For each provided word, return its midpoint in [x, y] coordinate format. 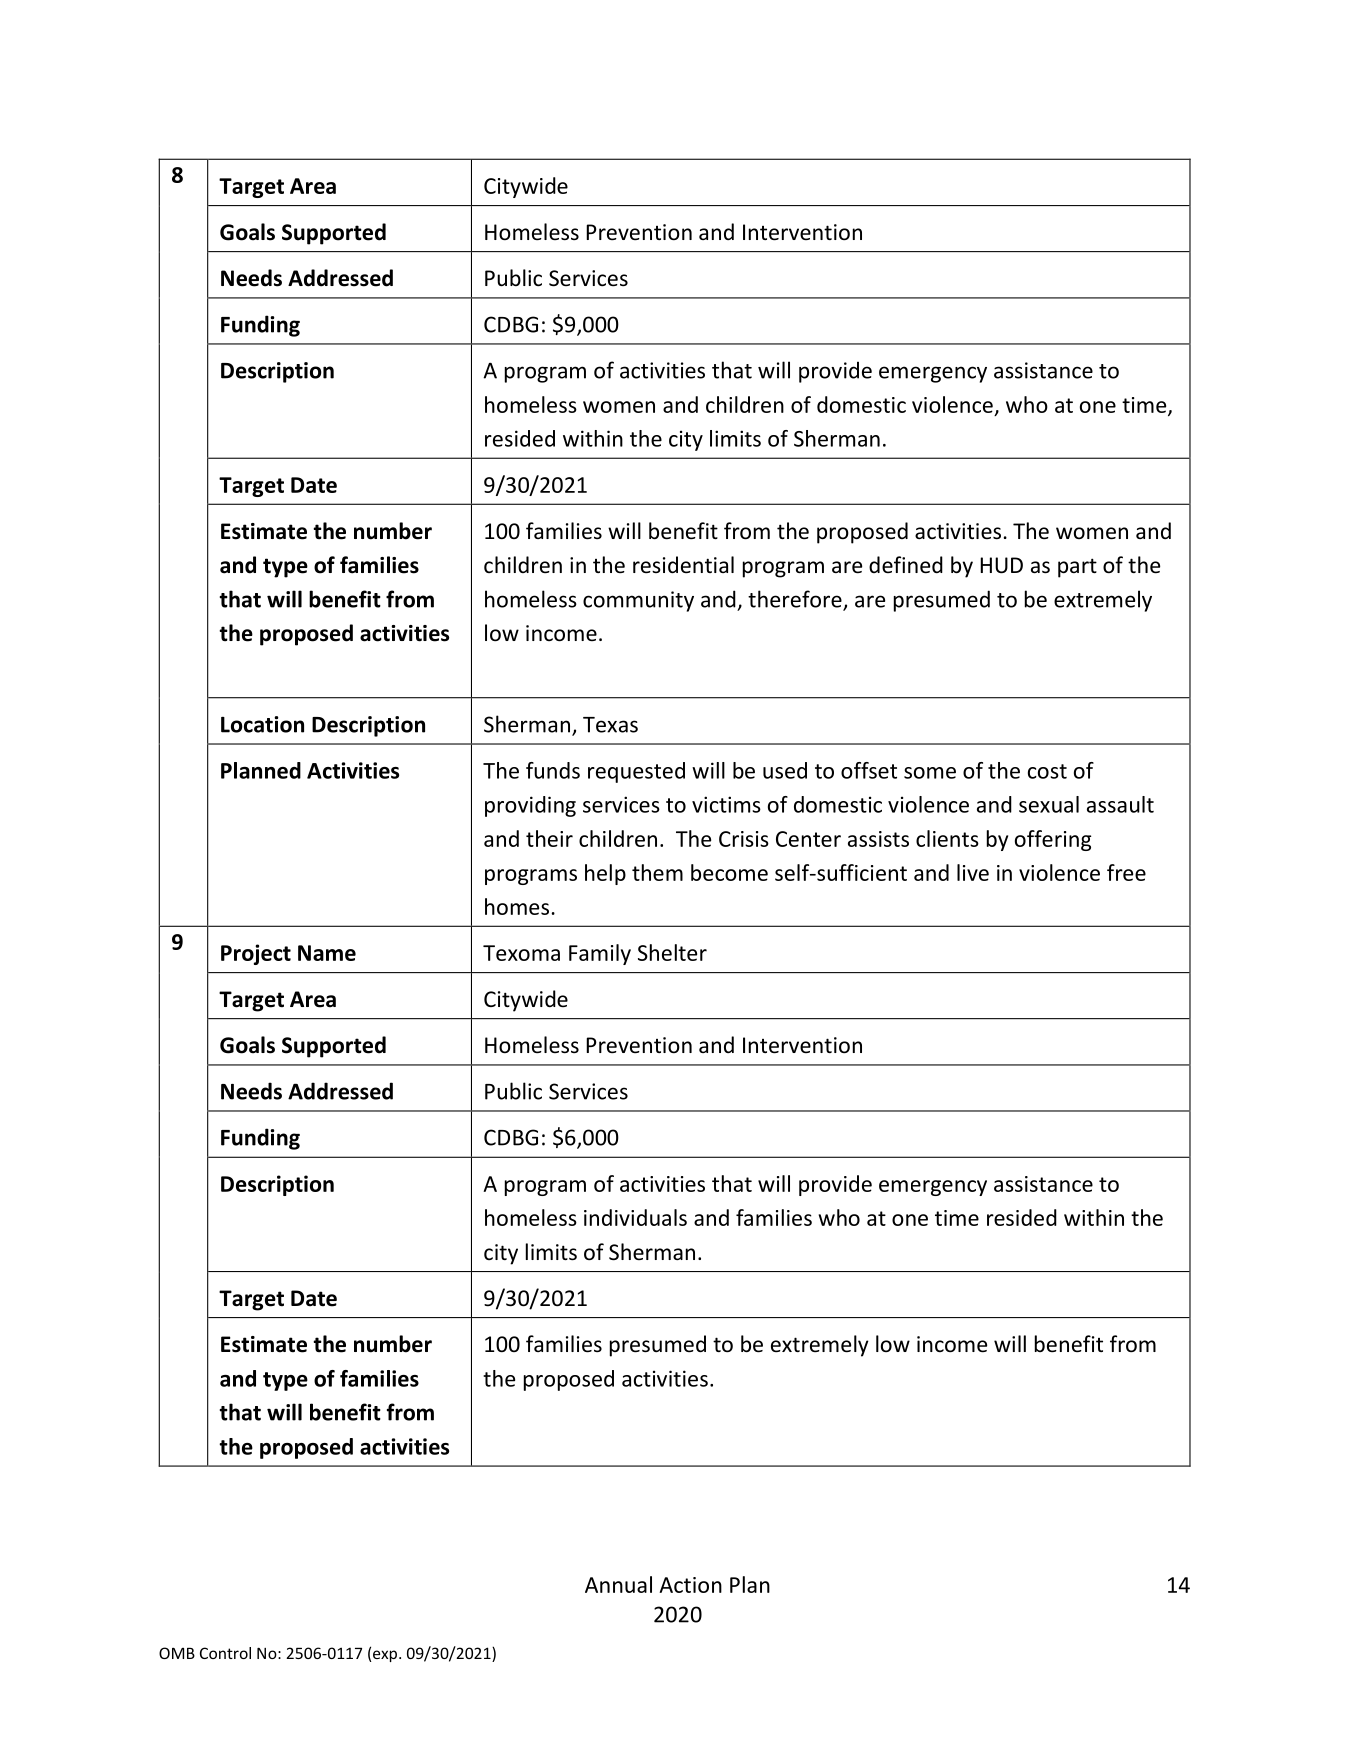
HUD [1001, 565]
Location [262, 724]
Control [225, 1653]
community [638, 601]
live [973, 872]
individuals [635, 1217]
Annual [618, 1584]
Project [256, 954]
